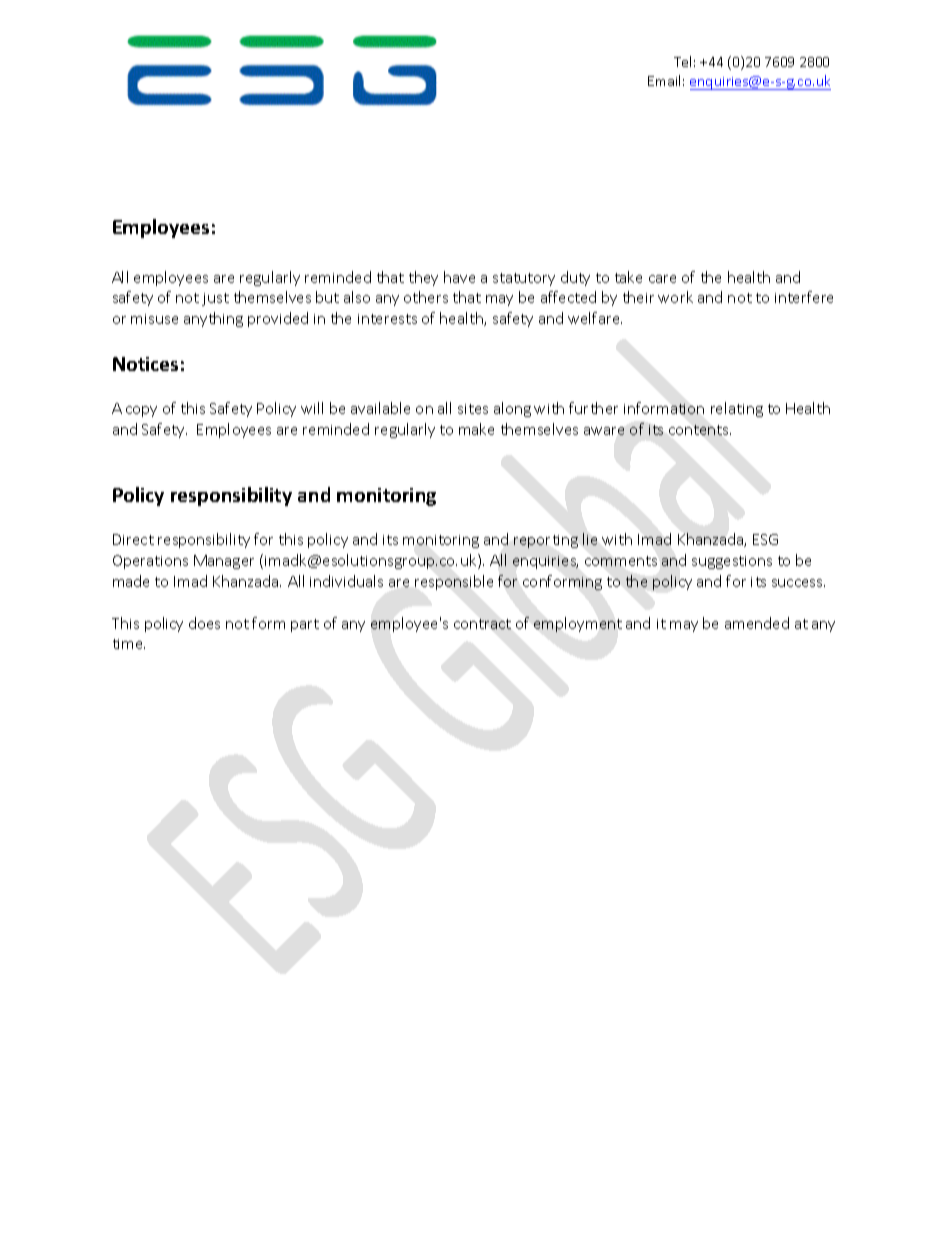 This screenshot has height=1233, width=952. Describe the element at coordinates (682, 61) in the screenshot. I see `Tel` at that location.
